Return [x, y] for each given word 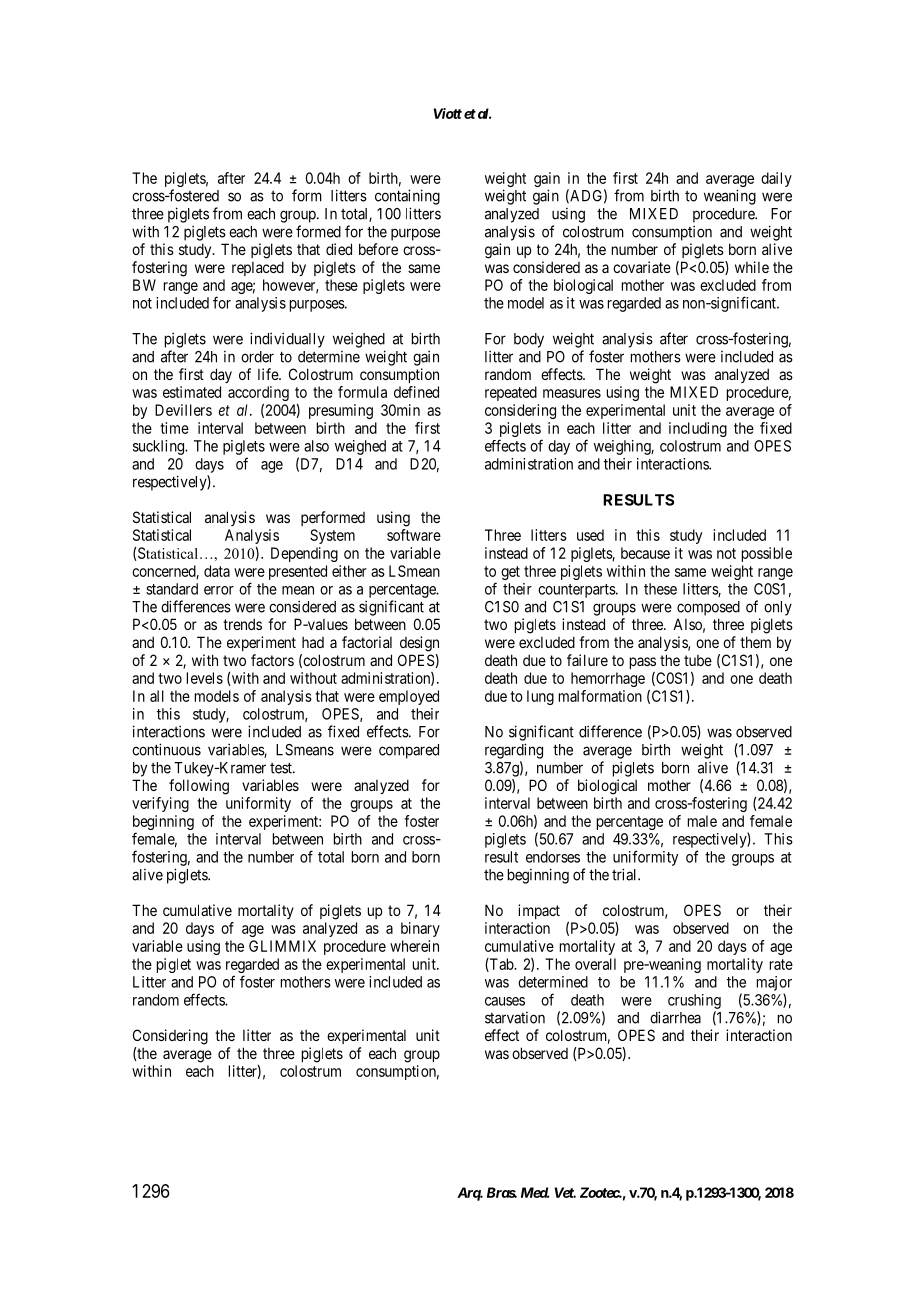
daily [776, 179]
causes [505, 1001]
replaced [258, 268]
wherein [414, 946]
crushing [694, 1001]
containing [407, 197]
